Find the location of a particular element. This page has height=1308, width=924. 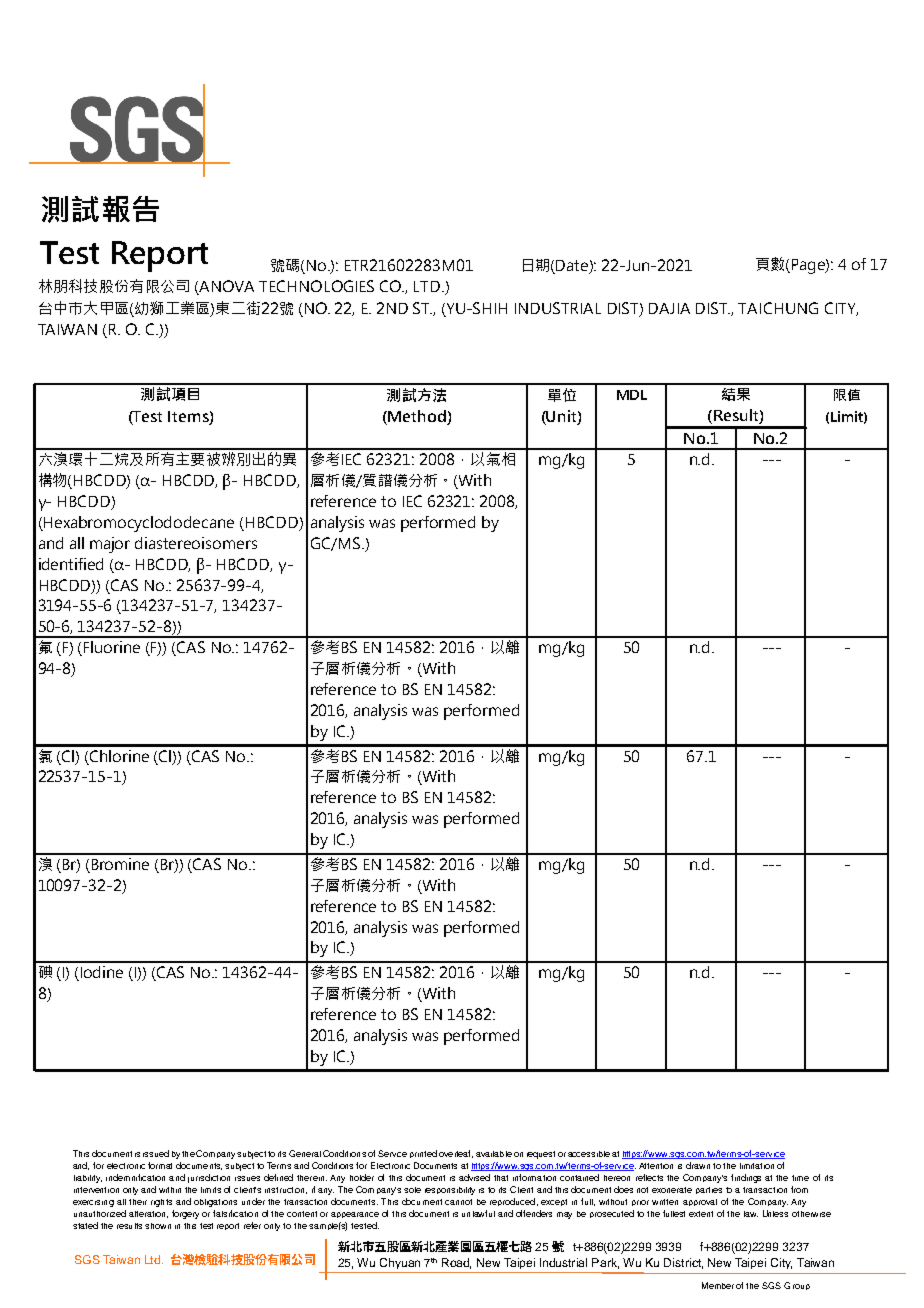

shown is located at coordinates (158, 1226).
